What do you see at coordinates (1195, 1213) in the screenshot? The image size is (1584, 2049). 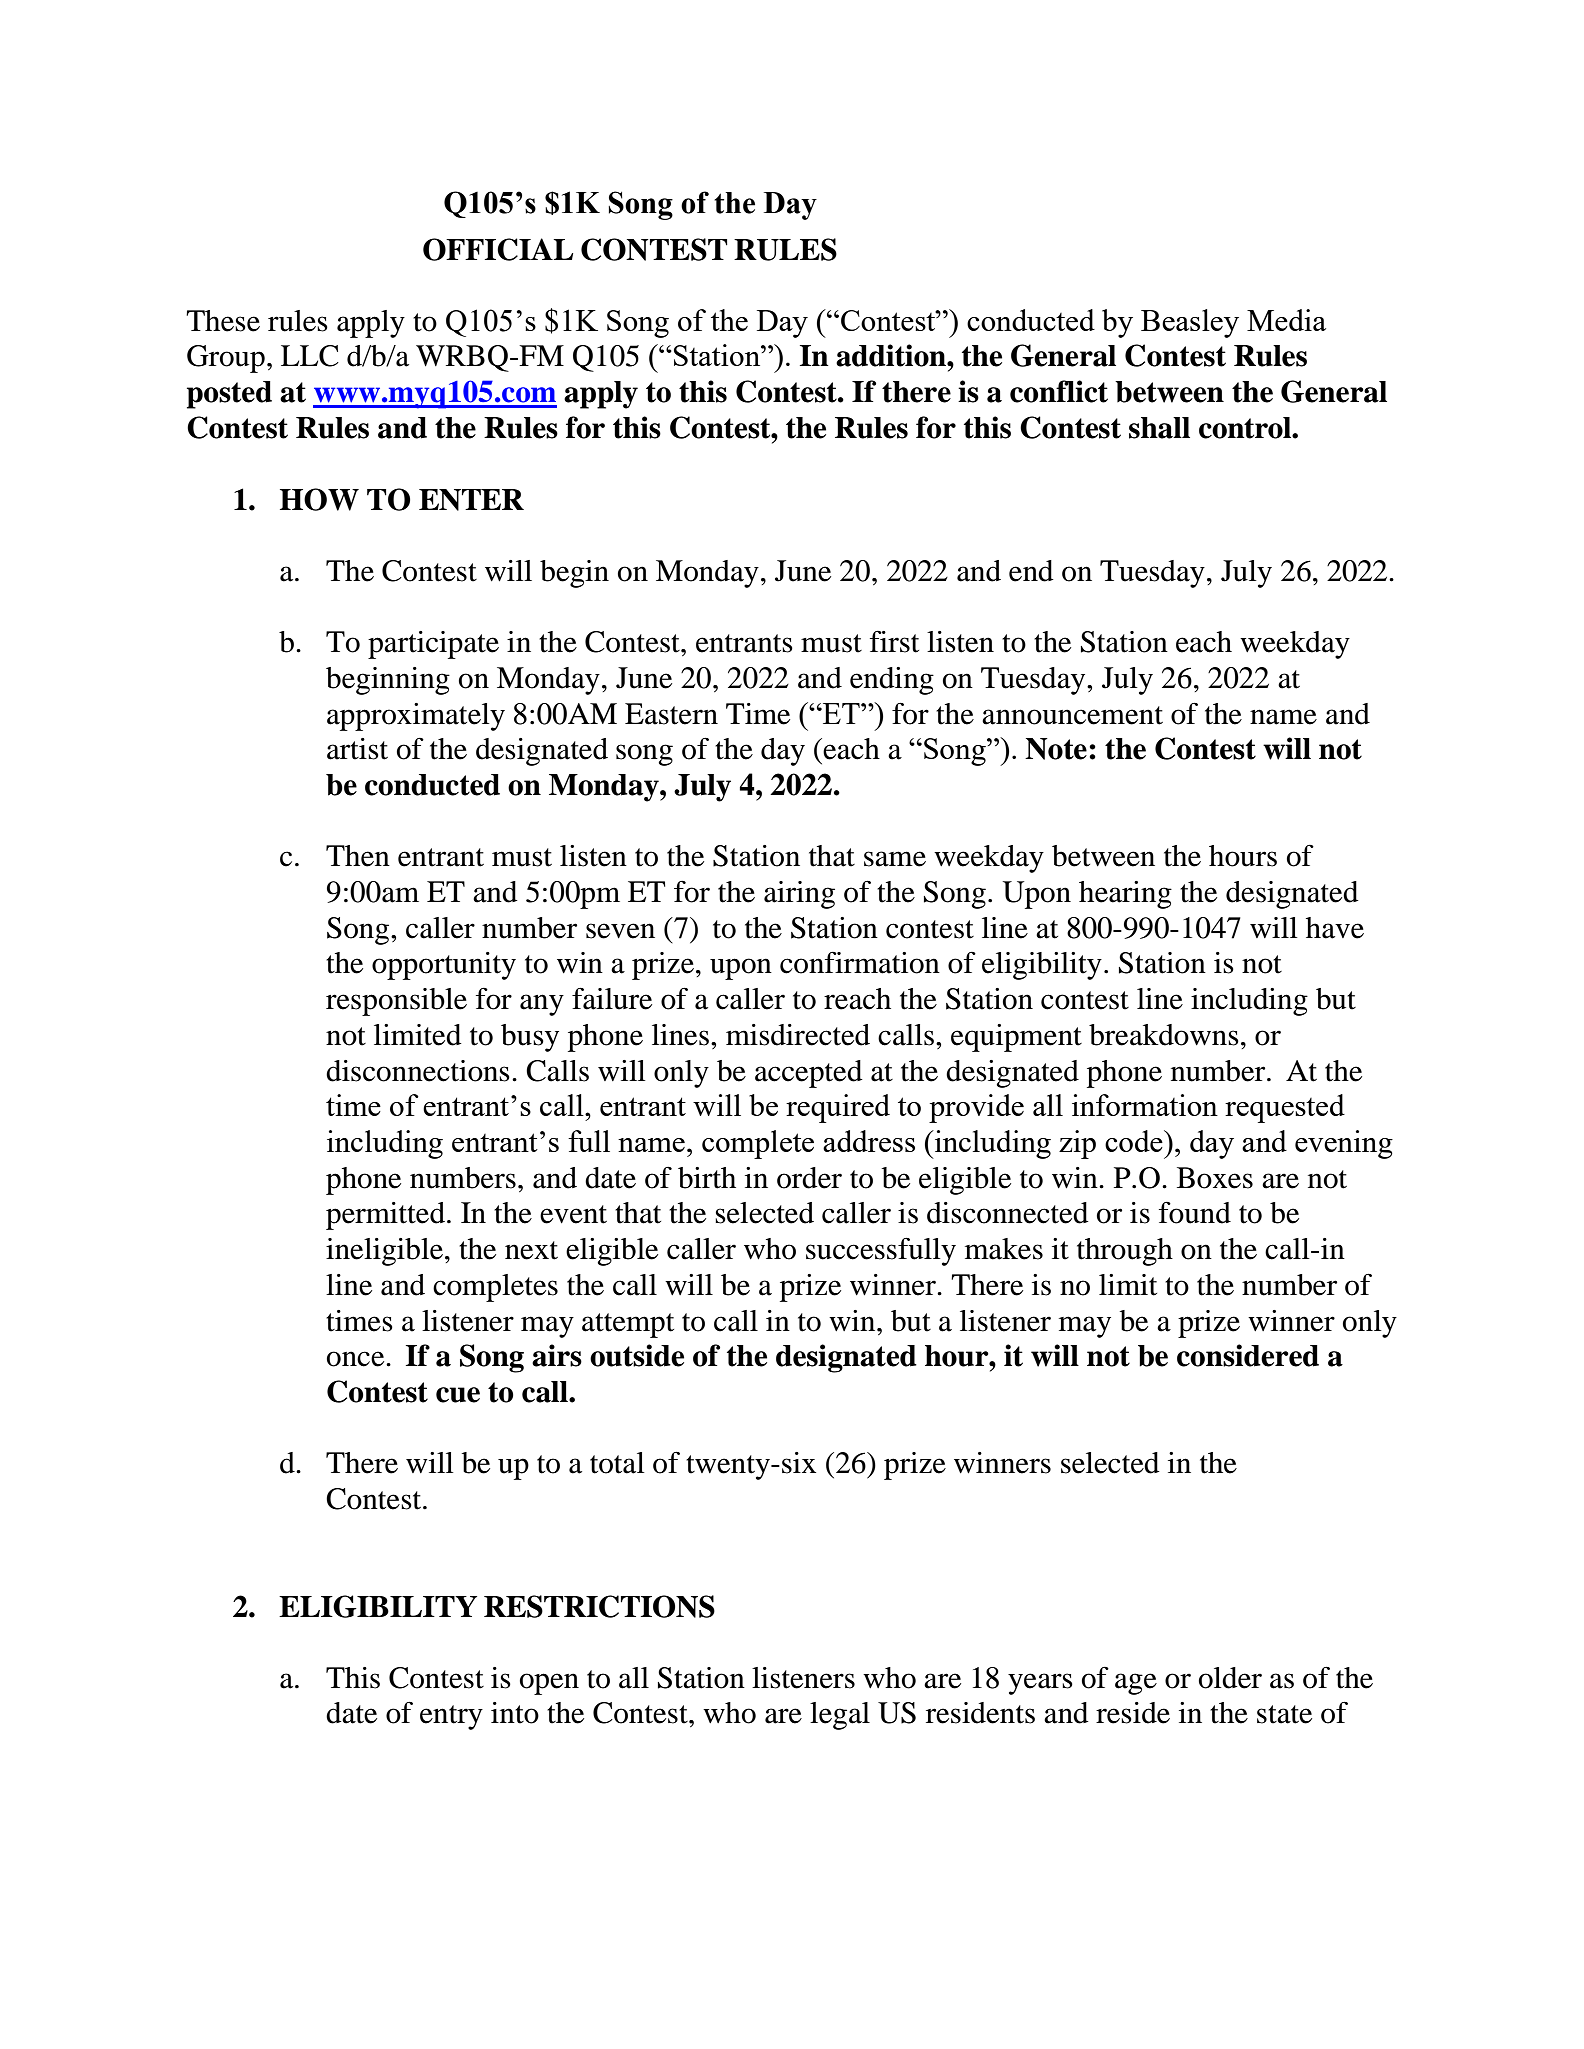 I see `found` at bounding box center [1195, 1213].
